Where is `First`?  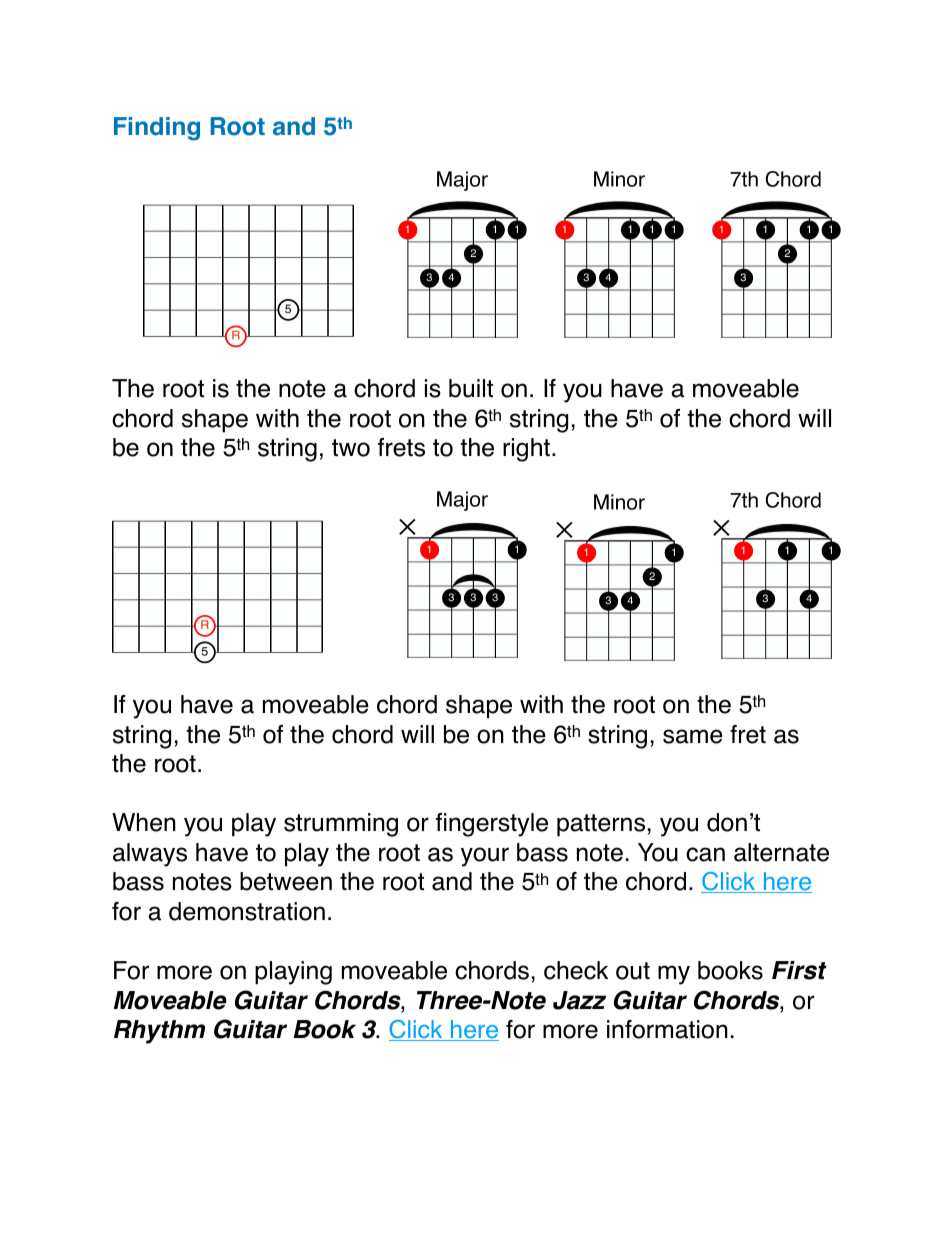
First is located at coordinates (799, 970).
